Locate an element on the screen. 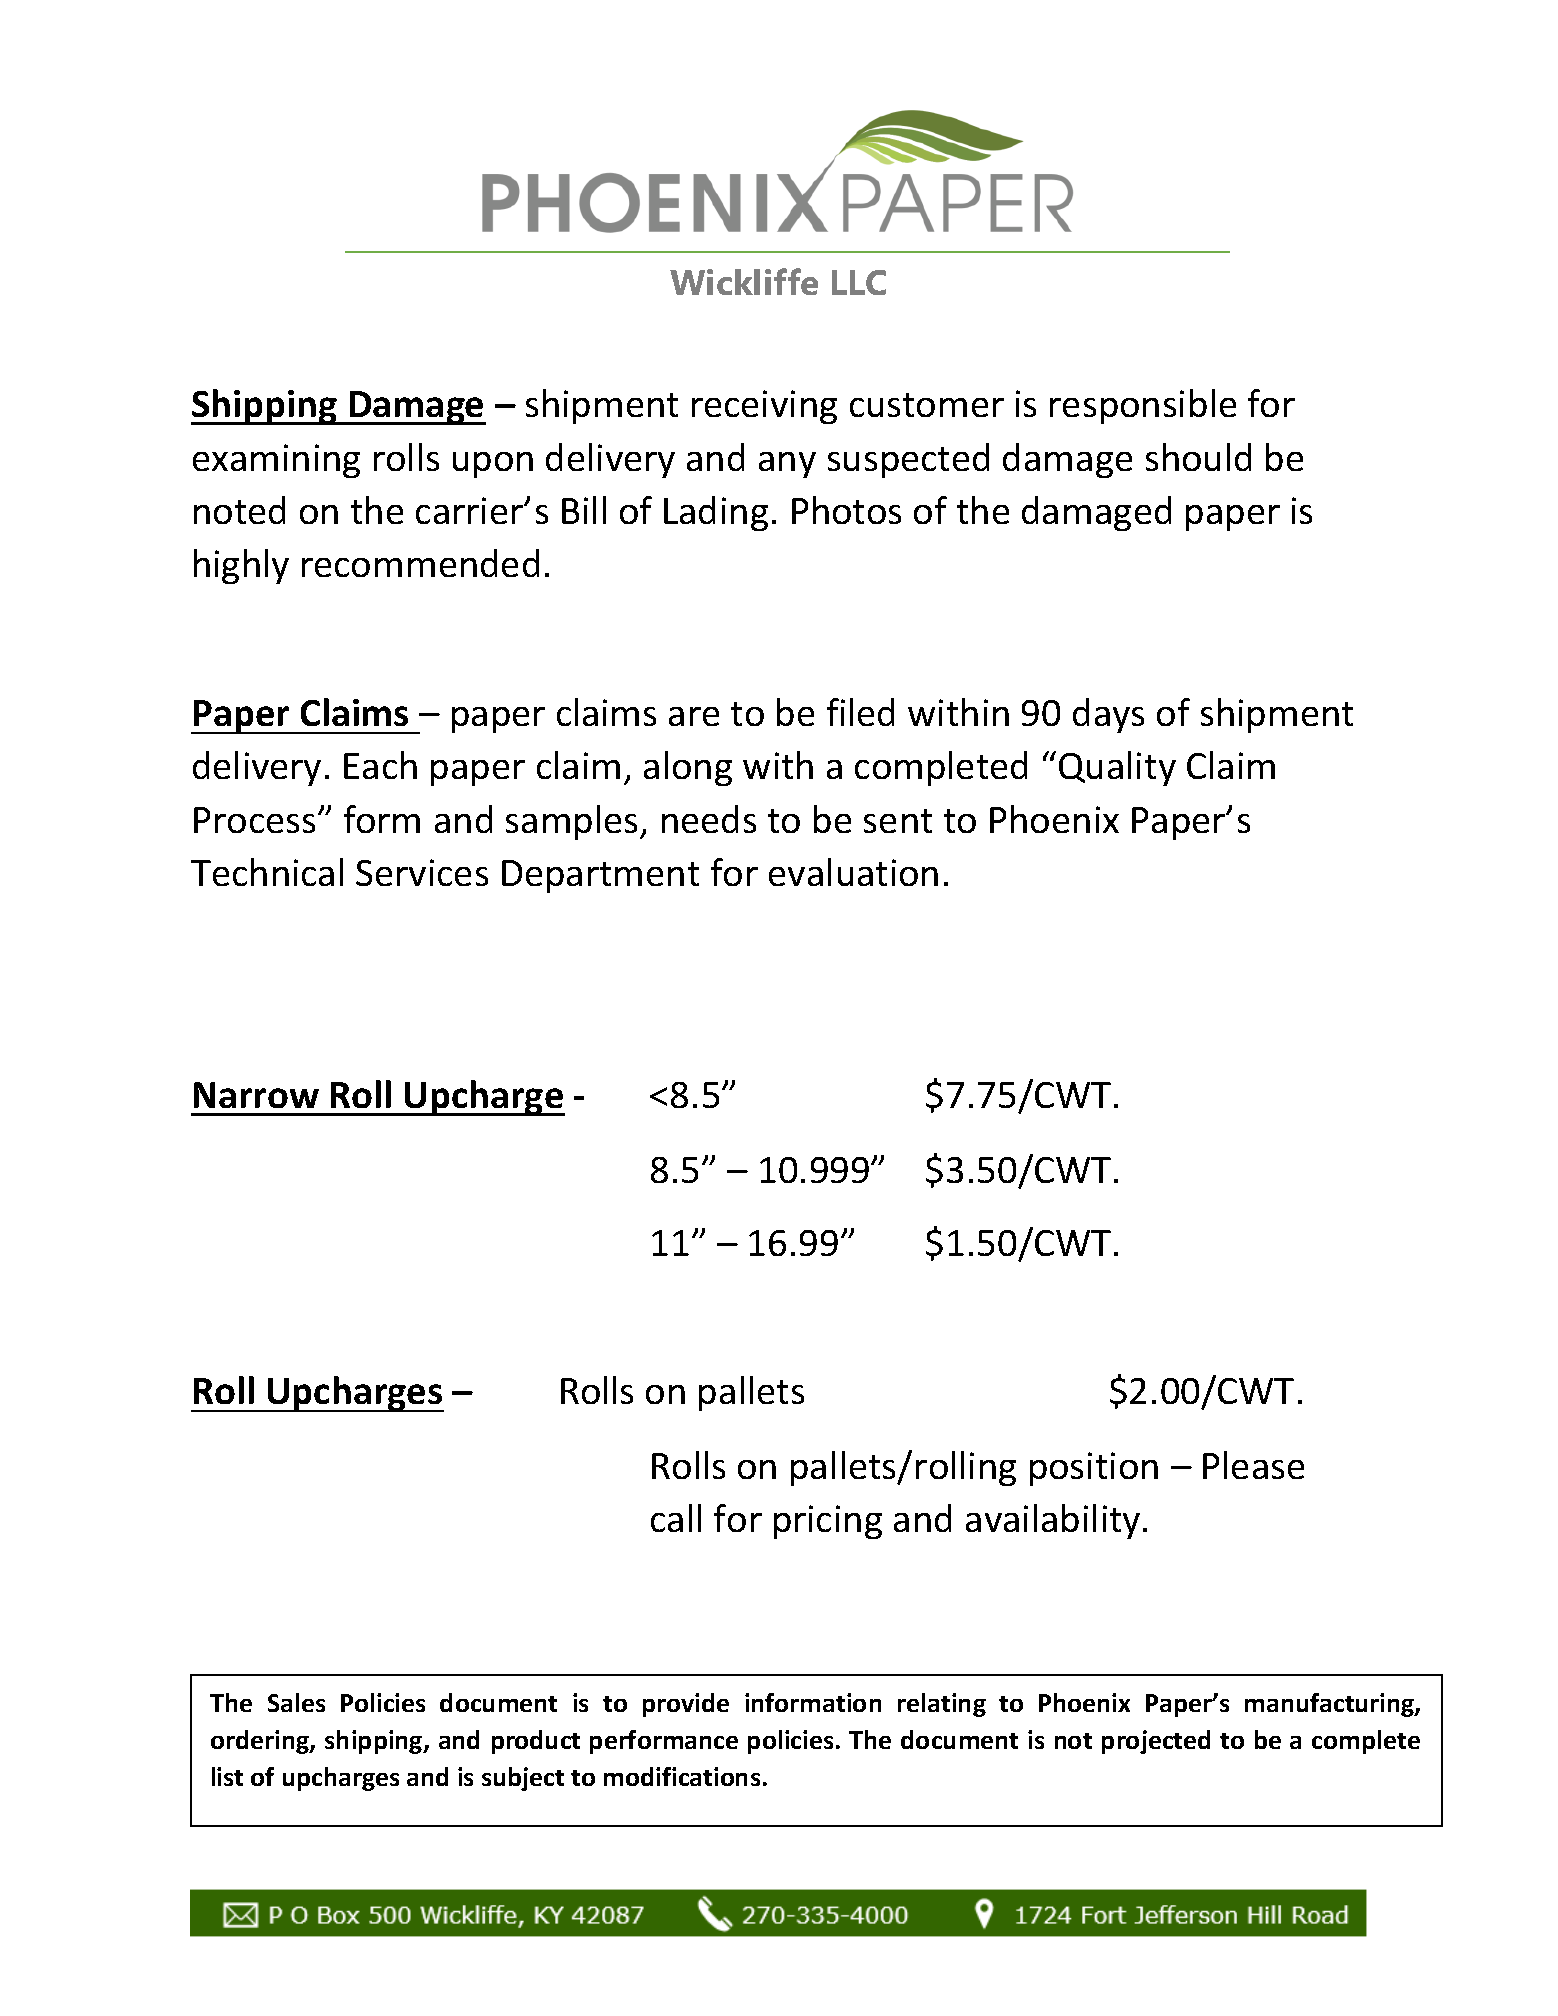  responsible is located at coordinates (1143, 406).
